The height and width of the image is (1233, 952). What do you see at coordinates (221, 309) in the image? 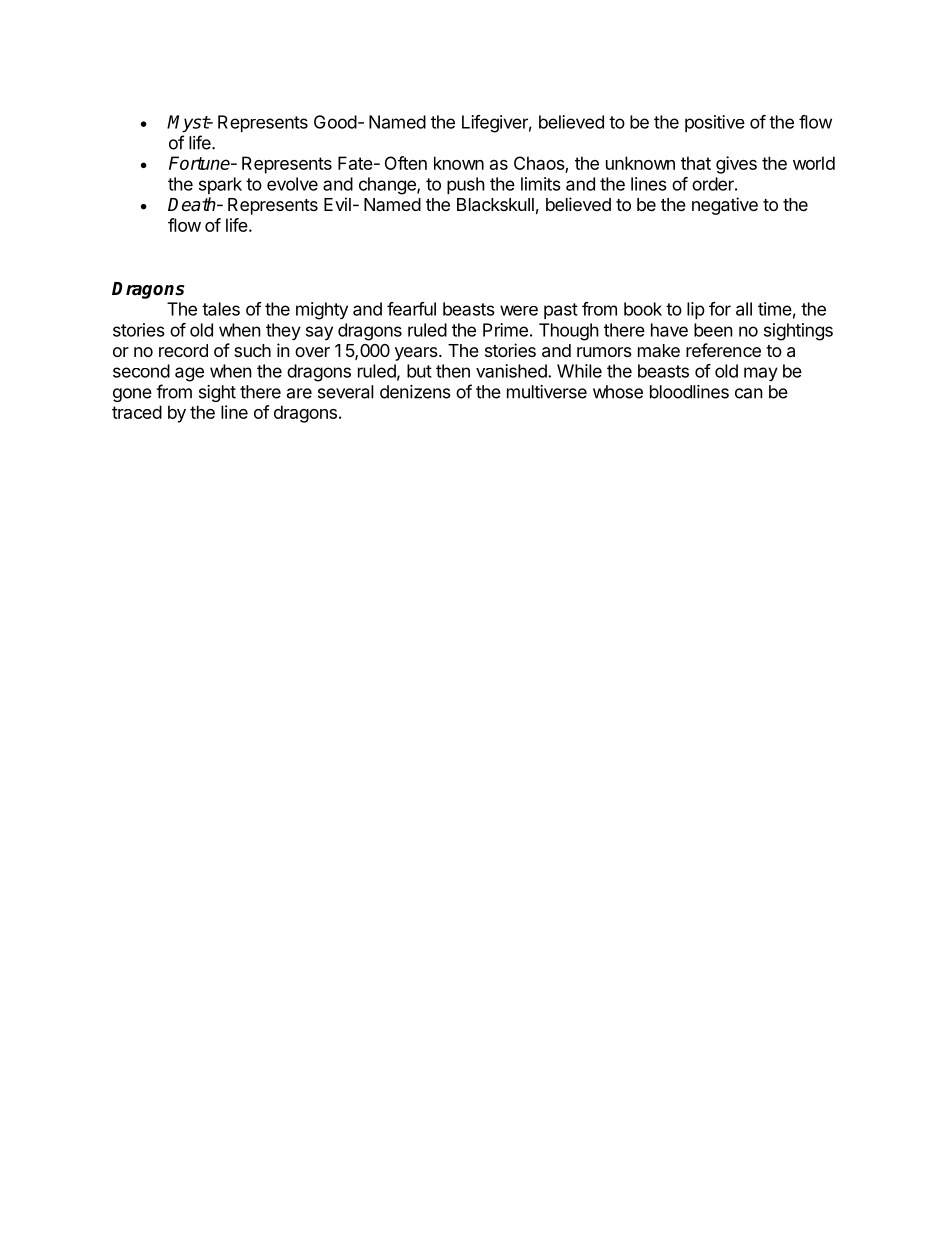
I see `tales` at bounding box center [221, 309].
